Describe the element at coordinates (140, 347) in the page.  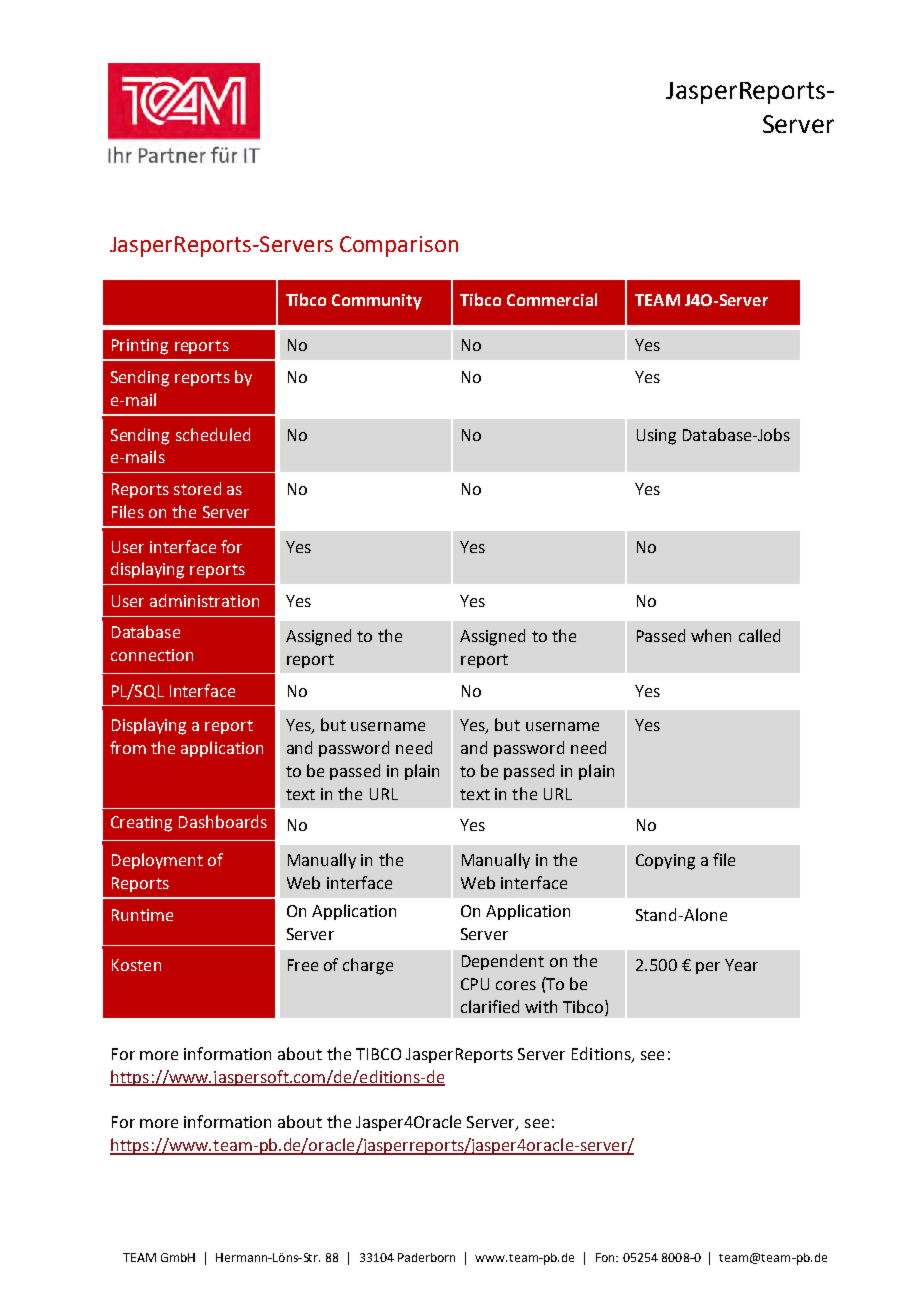
I see `Printing` at that location.
